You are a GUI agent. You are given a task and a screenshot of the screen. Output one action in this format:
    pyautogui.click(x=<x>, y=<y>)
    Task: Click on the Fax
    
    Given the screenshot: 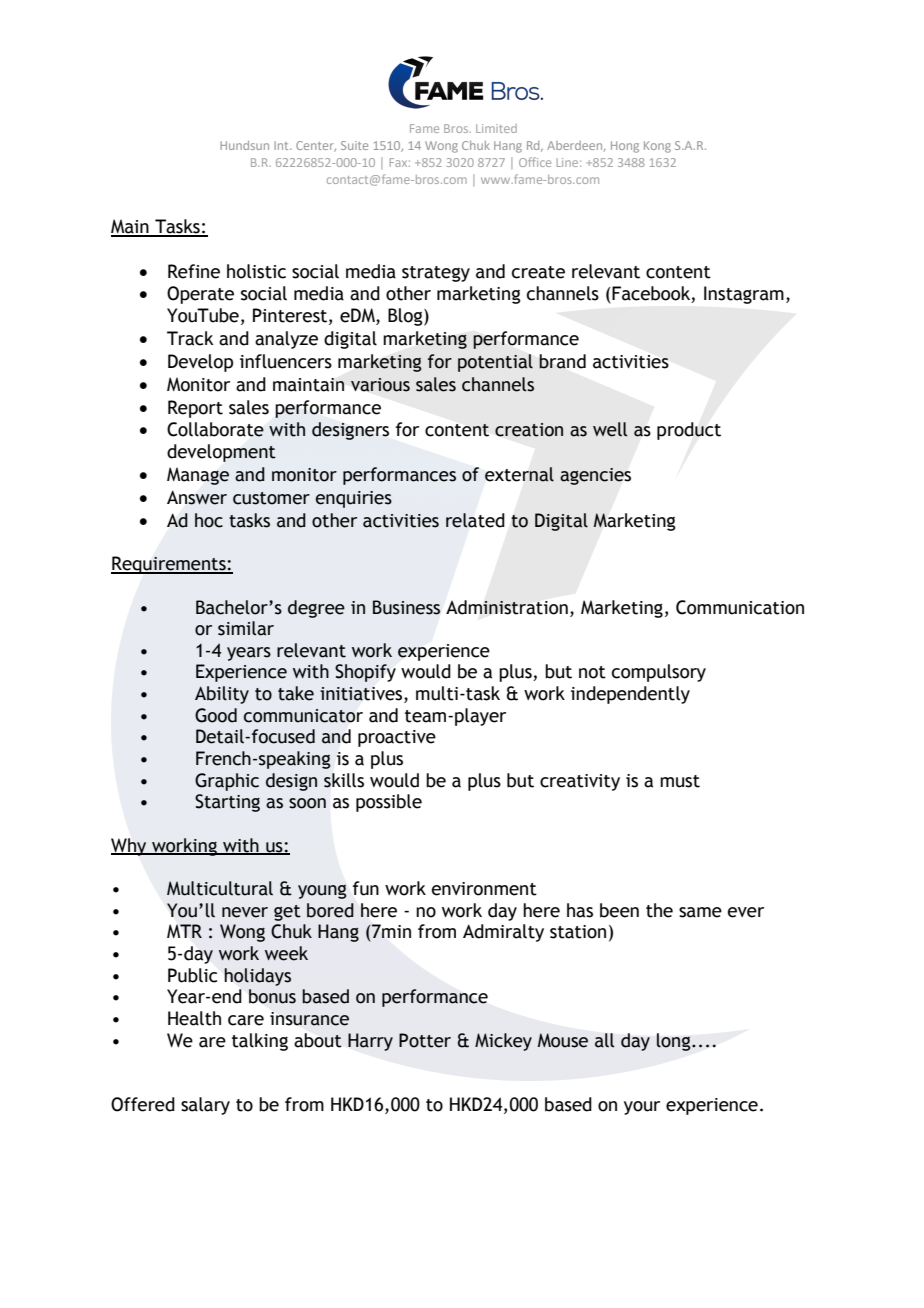 What is the action you would take?
    pyautogui.click(x=400, y=162)
